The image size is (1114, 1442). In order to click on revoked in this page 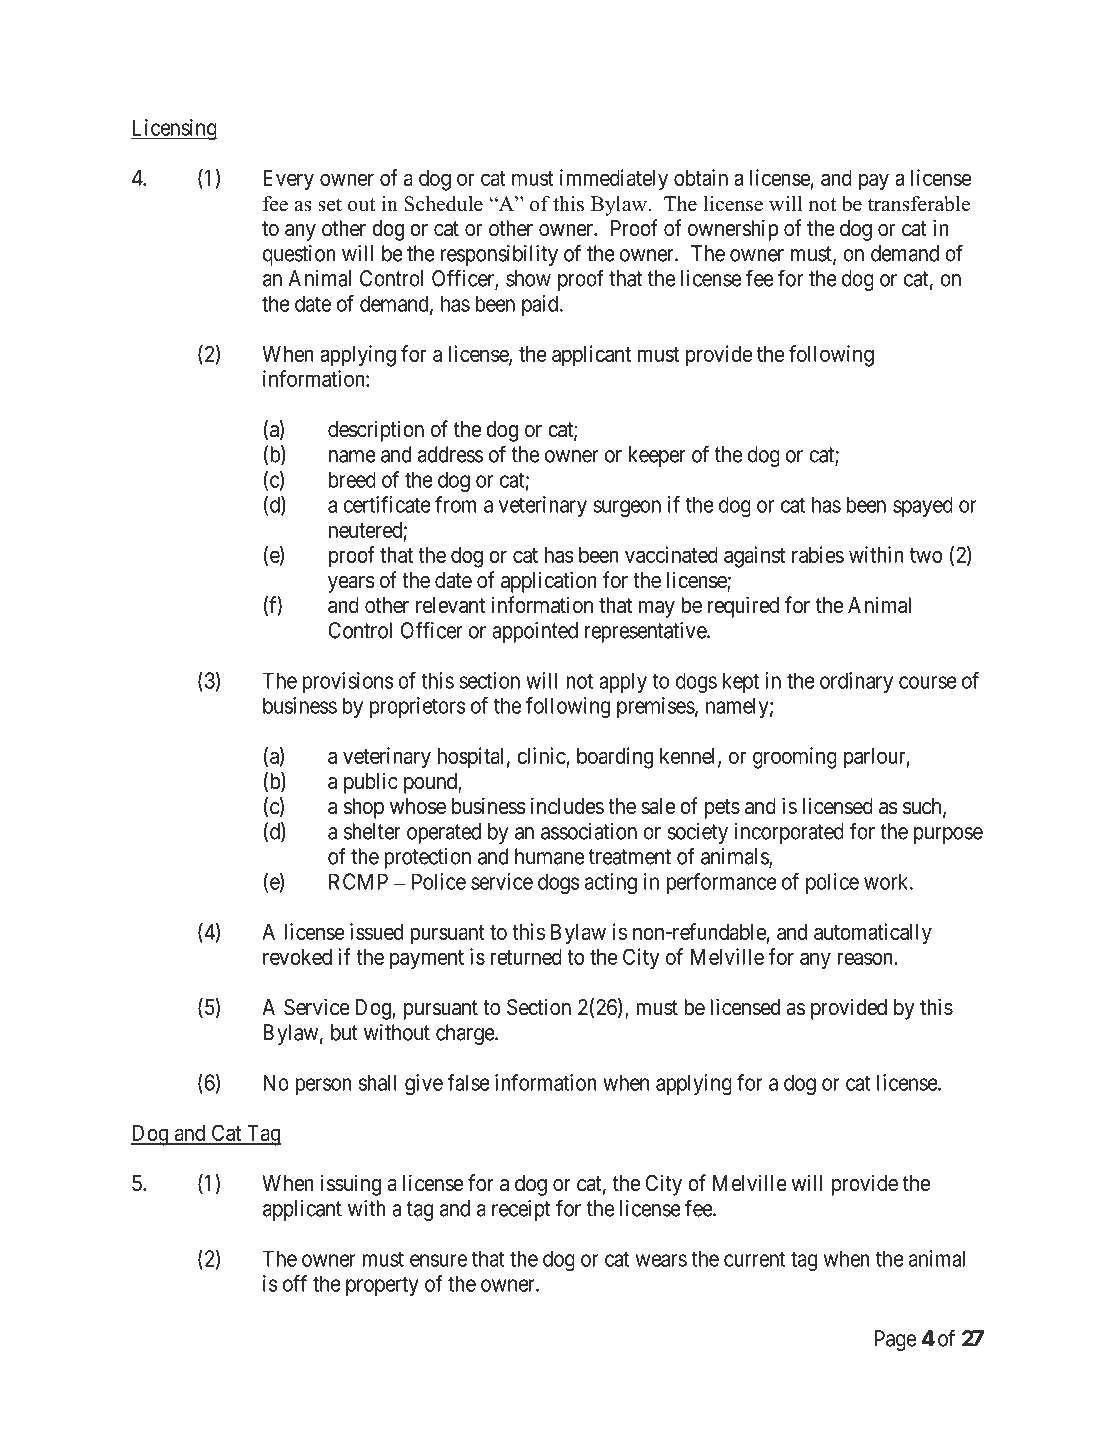, I will do `click(297, 957)`.
